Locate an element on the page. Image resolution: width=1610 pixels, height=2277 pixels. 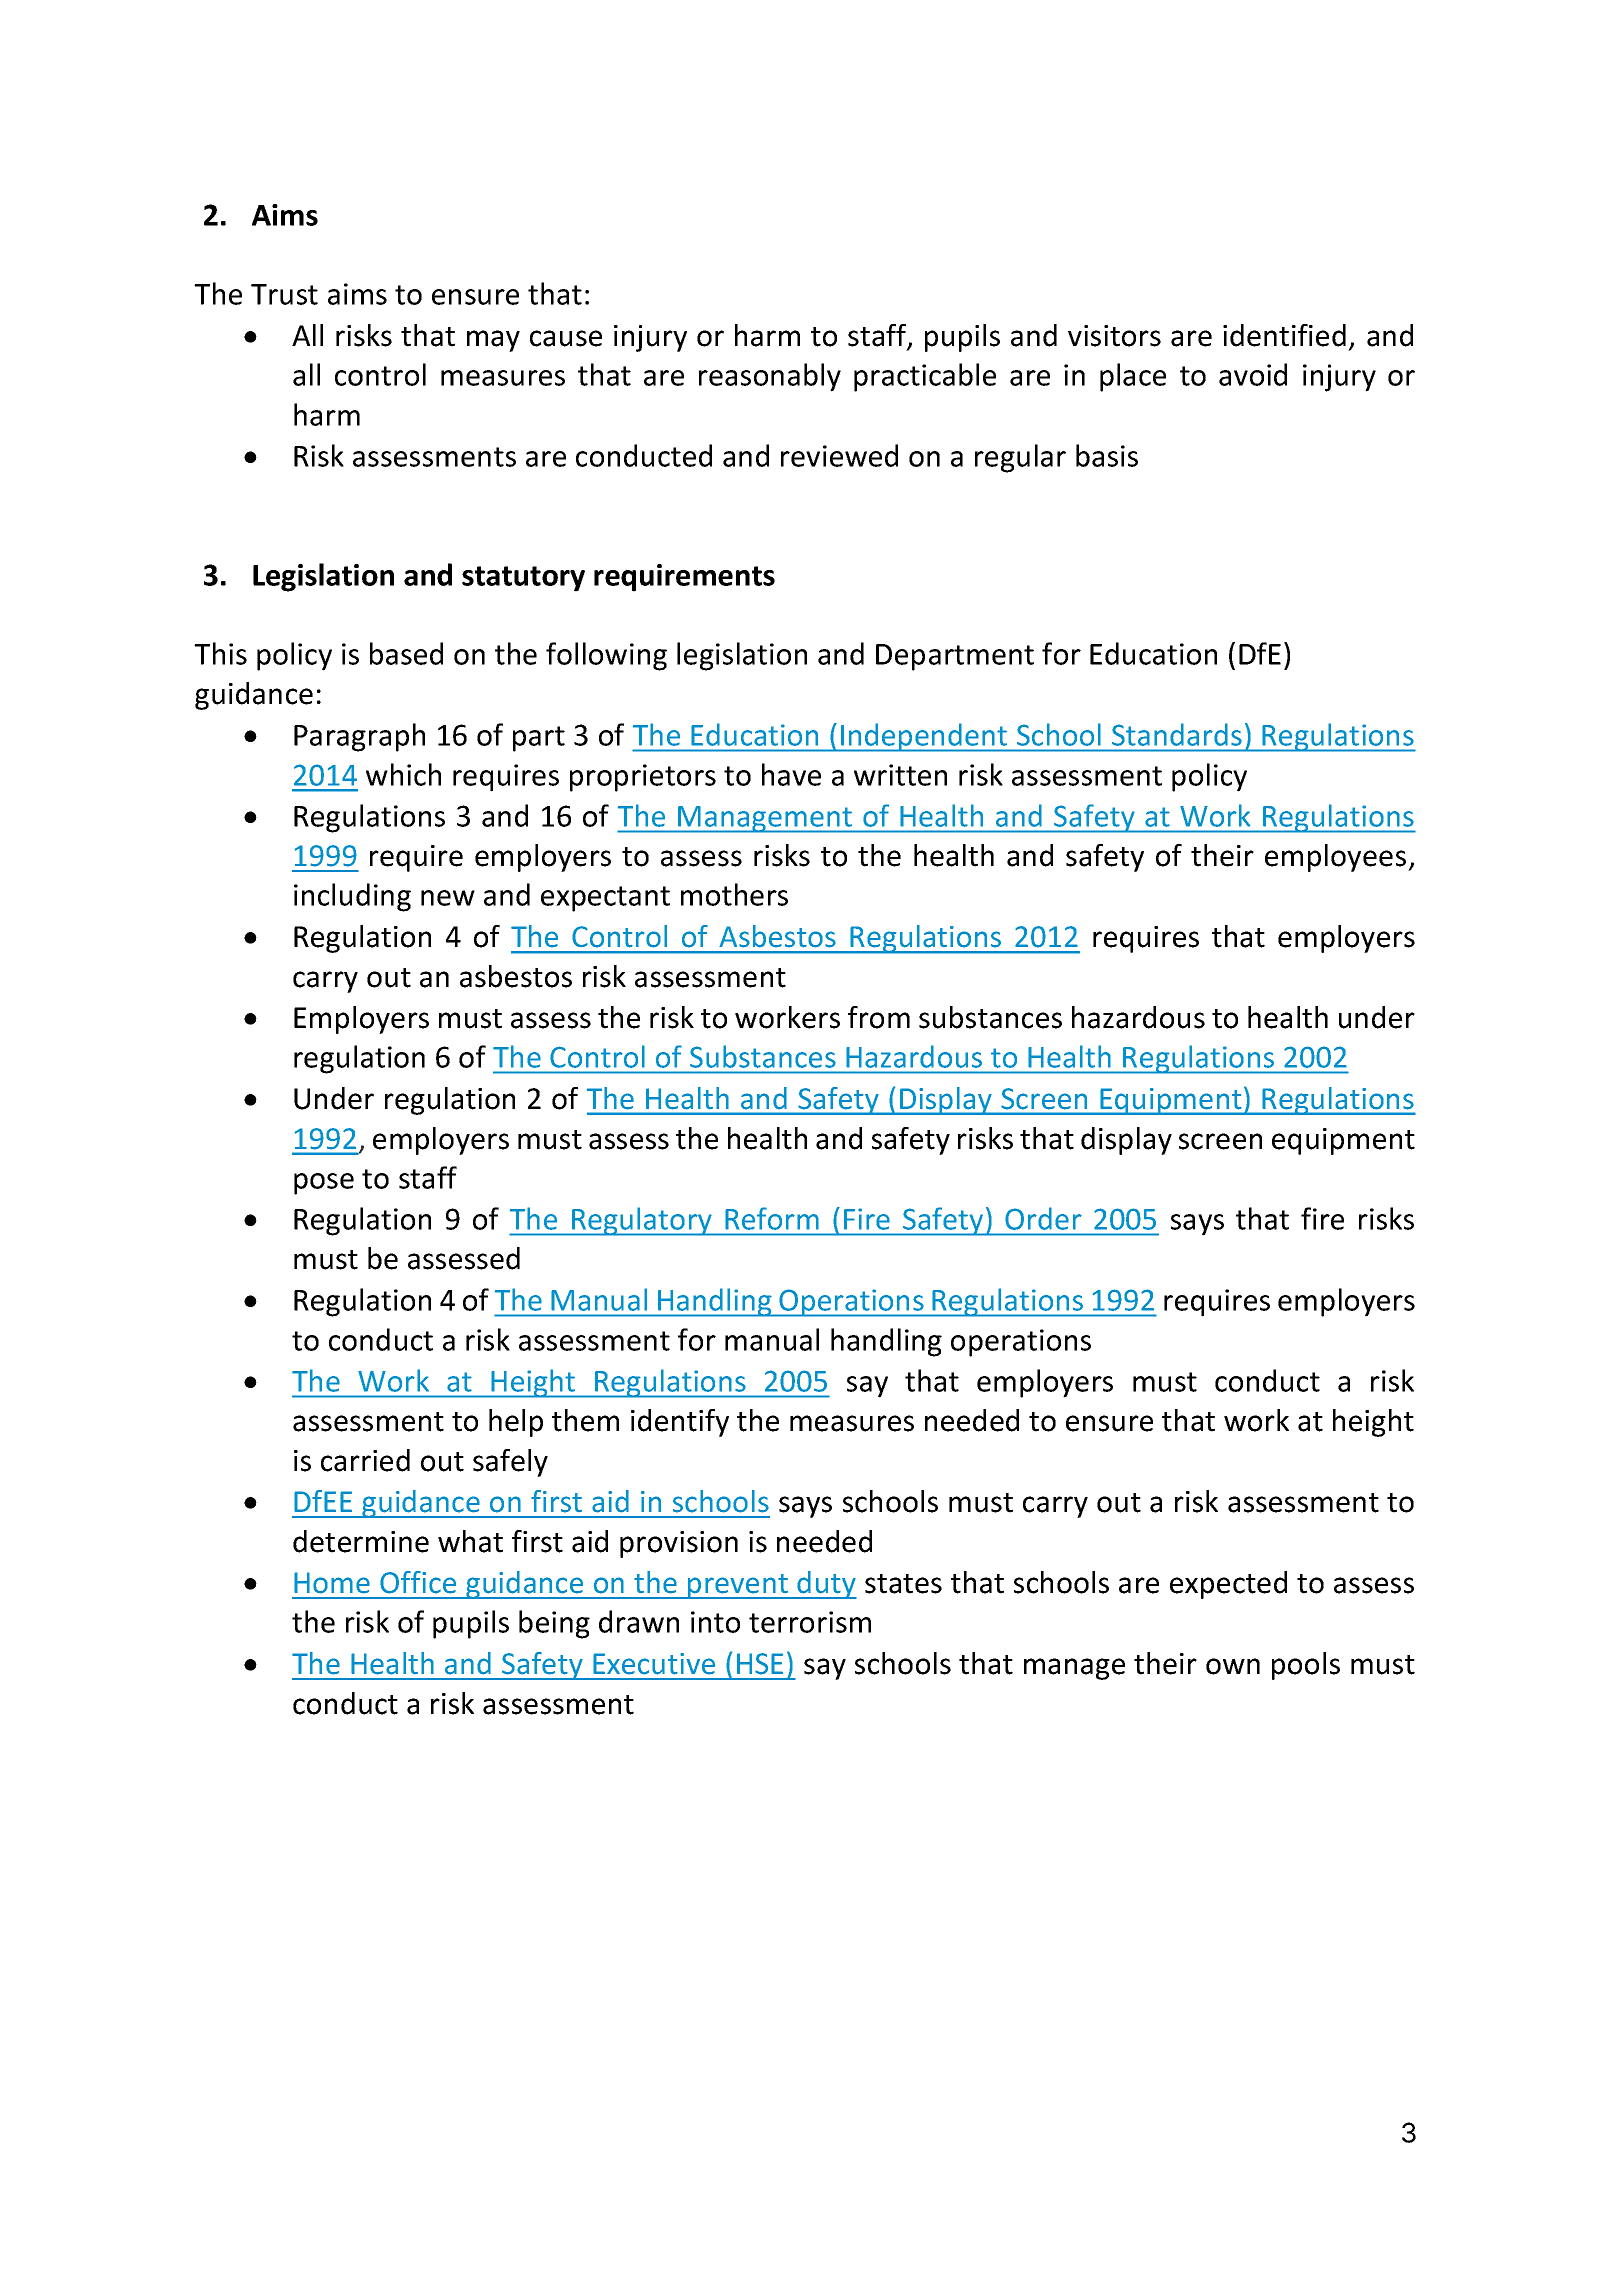
Home is located at coordinates (332, 1583).
